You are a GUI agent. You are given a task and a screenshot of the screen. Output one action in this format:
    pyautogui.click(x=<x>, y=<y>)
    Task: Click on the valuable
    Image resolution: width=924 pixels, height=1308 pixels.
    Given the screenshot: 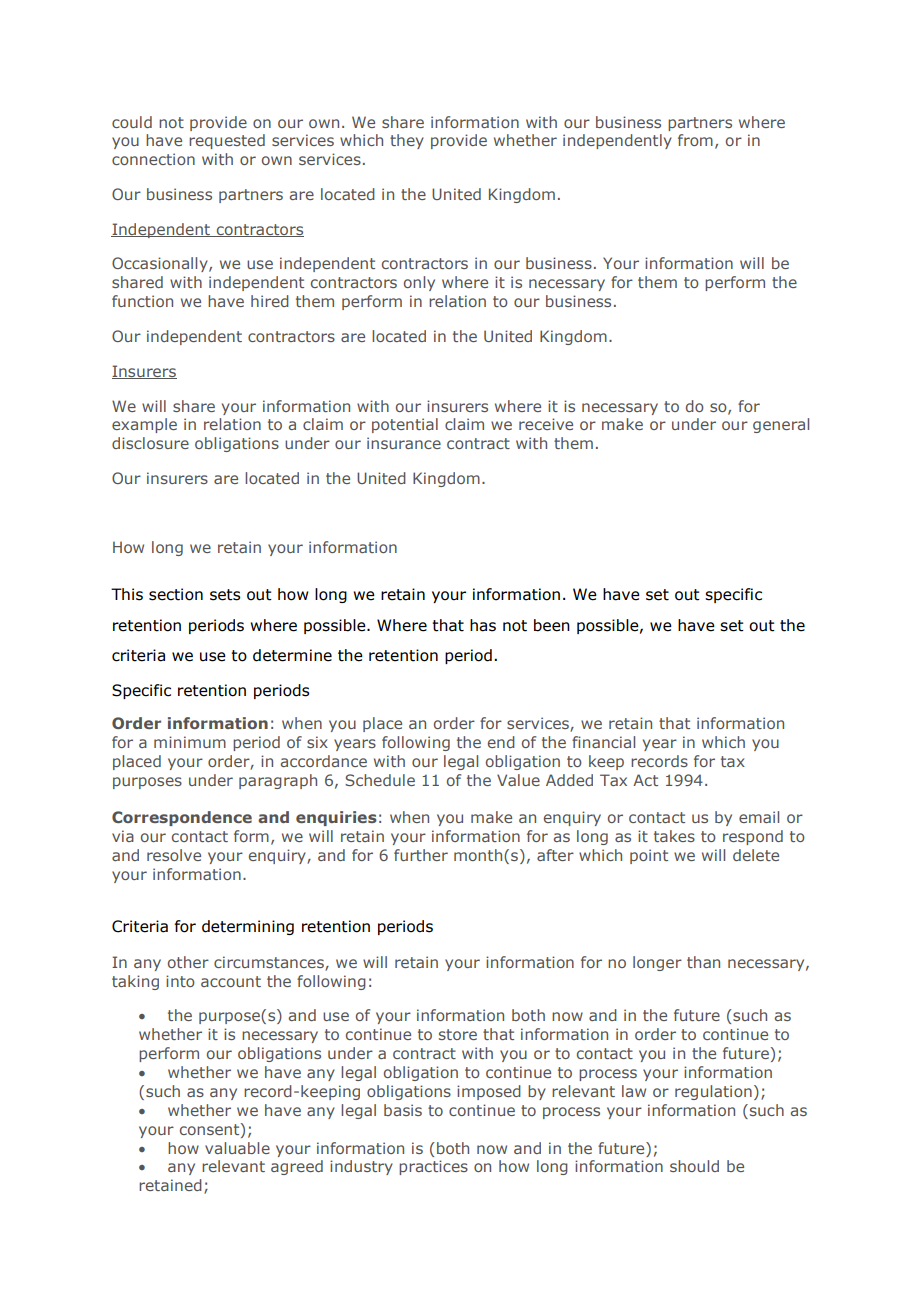 What is the action you would take?
    pyautogui.click(x=237, y=1148)
